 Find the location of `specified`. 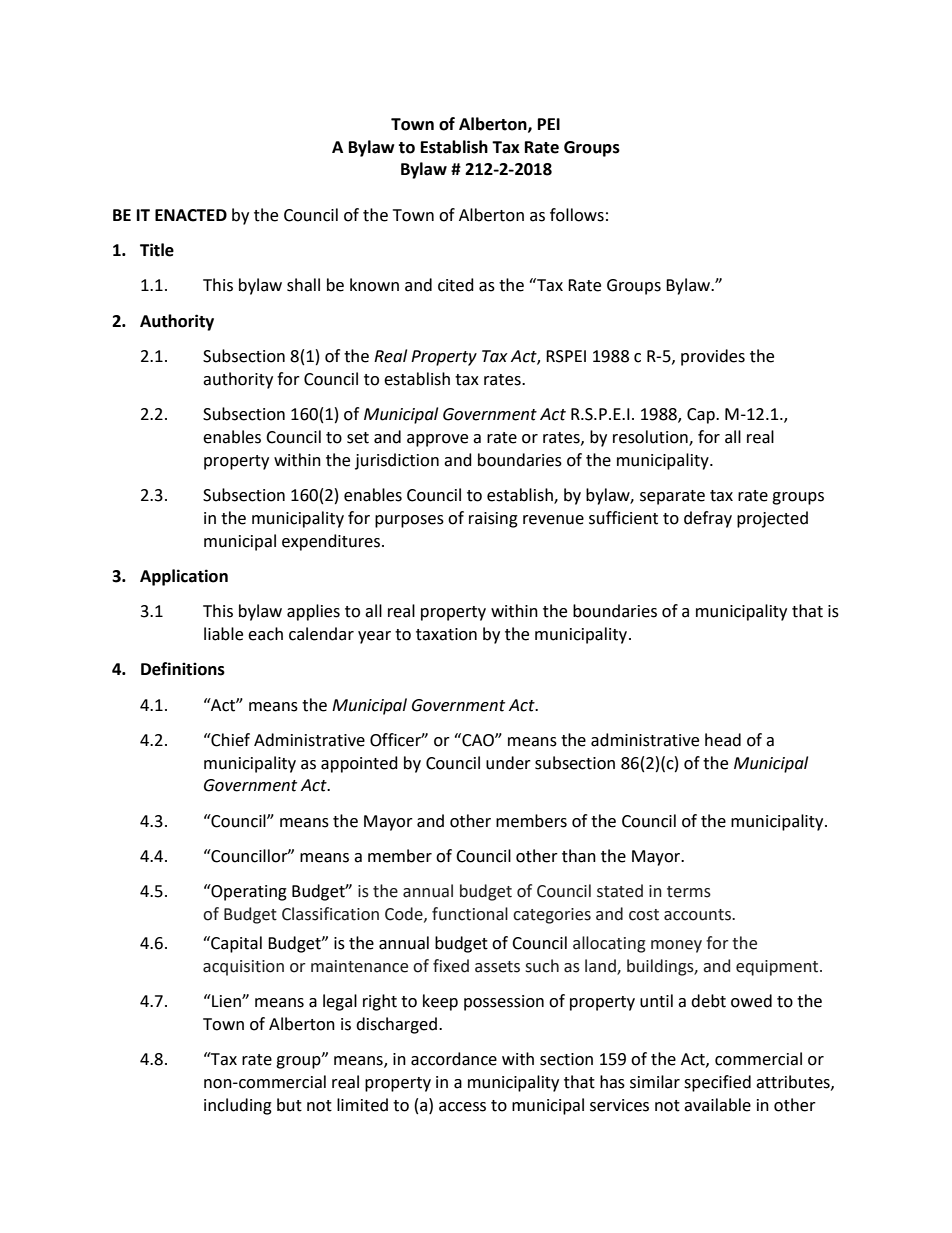

specified is located at coordinates (717, 1083).
